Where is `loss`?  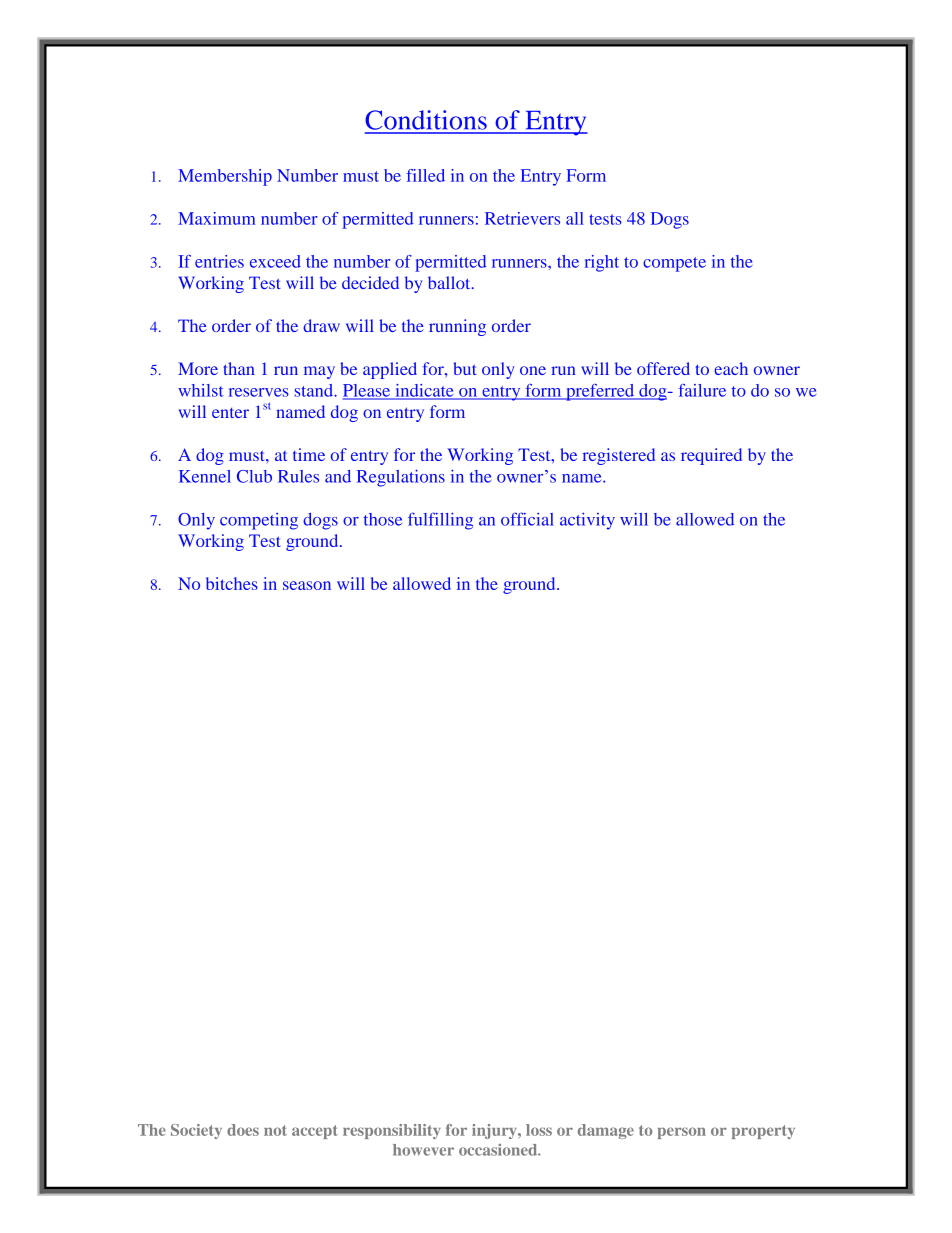 loss is located at coordinates (539, 1130).
